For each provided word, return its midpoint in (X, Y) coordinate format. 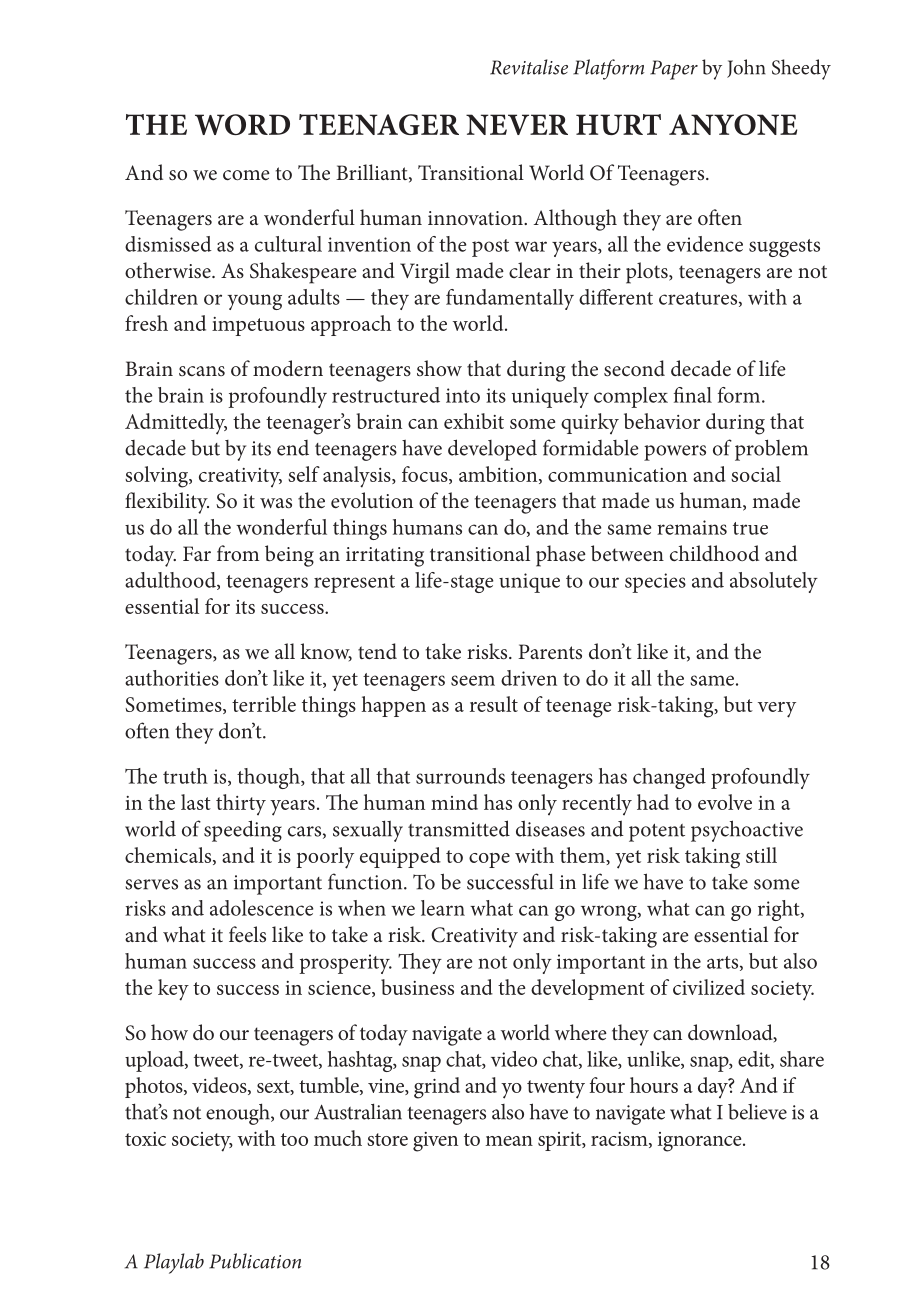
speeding (243, 831)
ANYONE (733, 124)
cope (489, 860)
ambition (499, 475)
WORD (242, 124)
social (756, 474)
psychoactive (747, 831)
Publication (255, 1261)
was (276, 503)
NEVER (517, 124)
